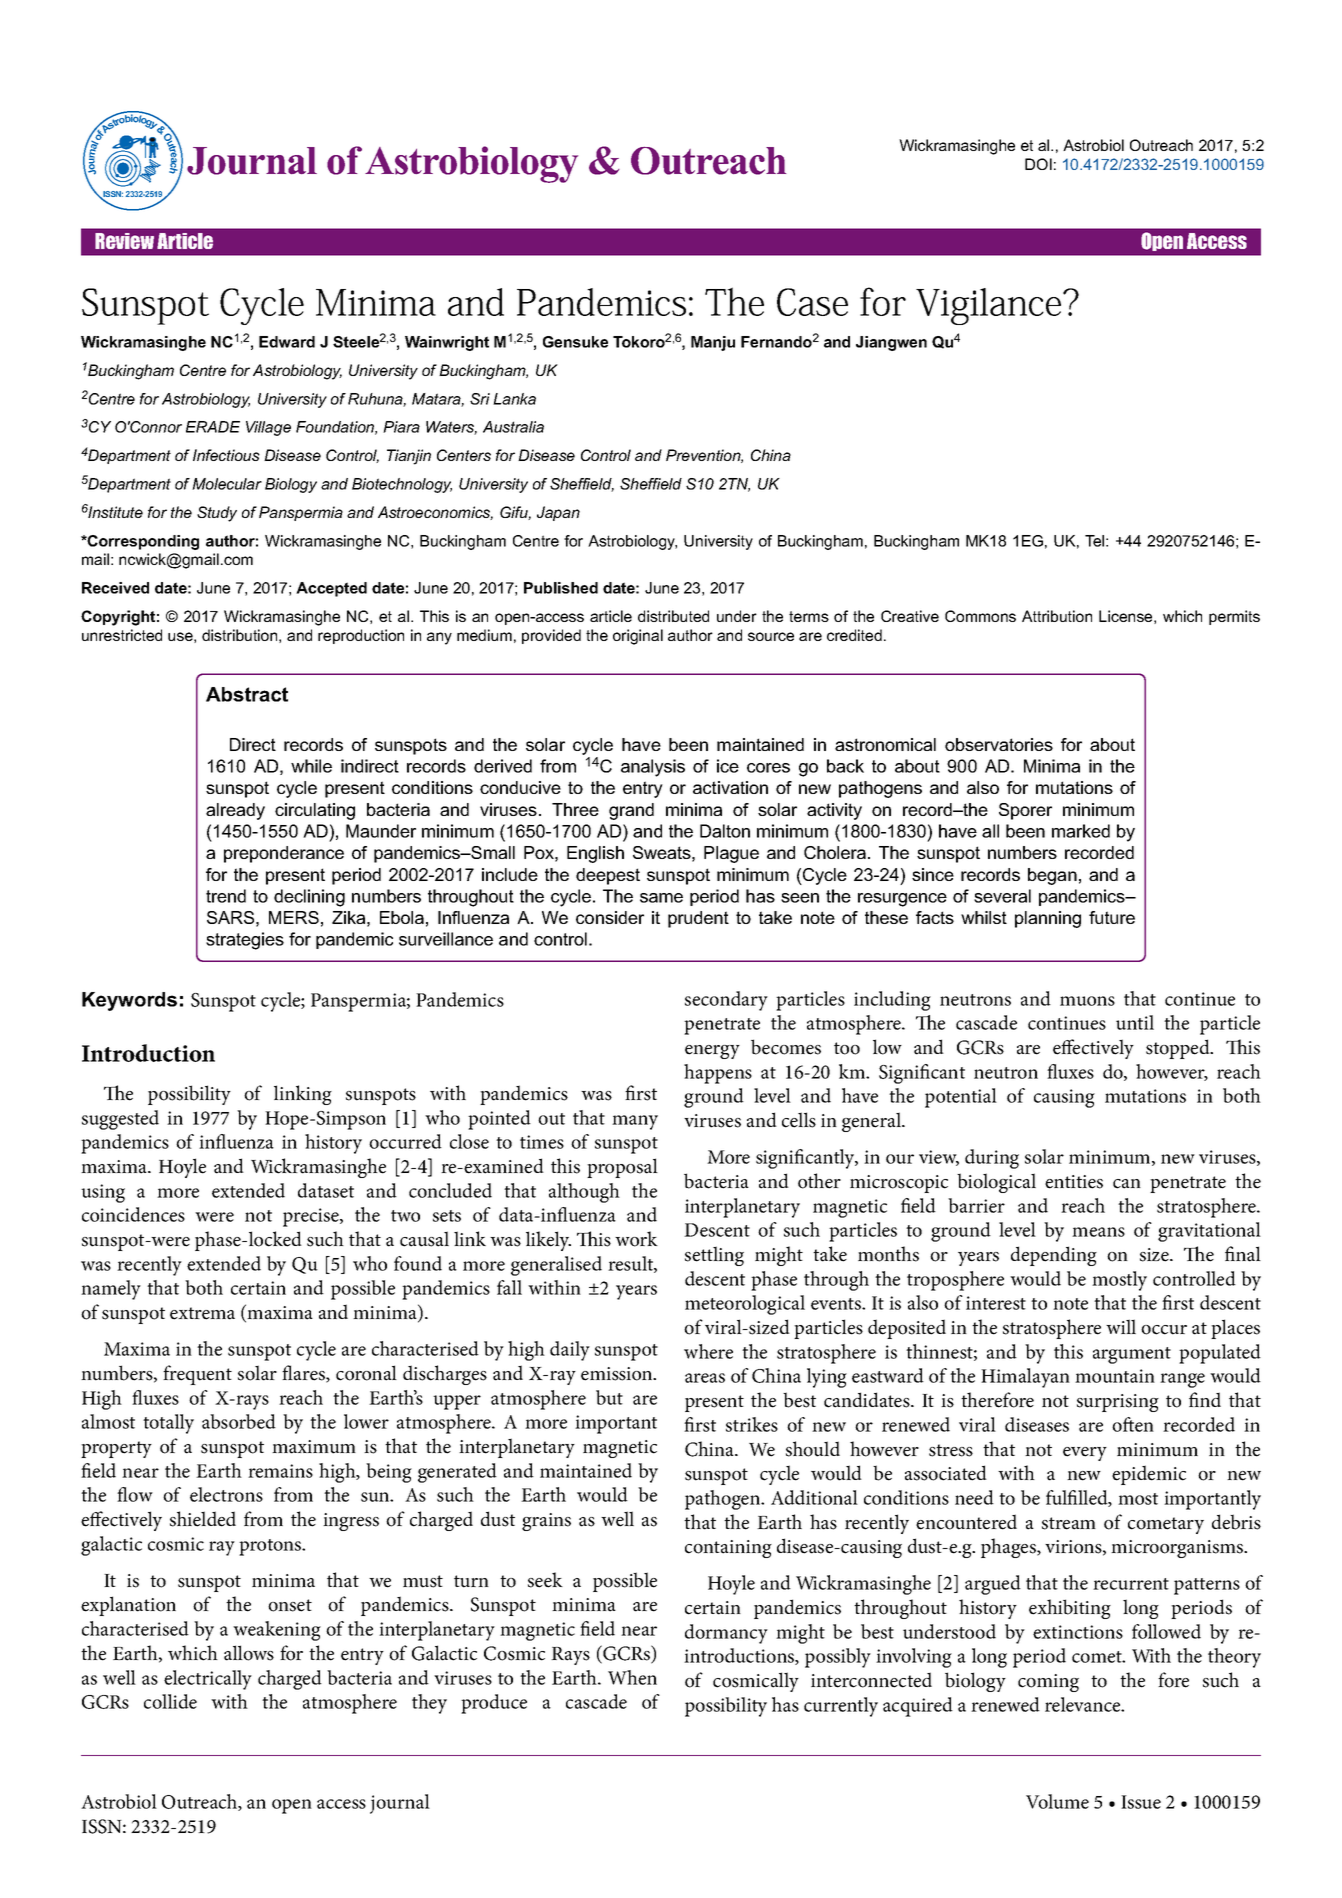 This screenshot has width=1342, height=1898. Describe the element at coordinates (197, 1375) in the screenshot. I see `frequent` at that location.
